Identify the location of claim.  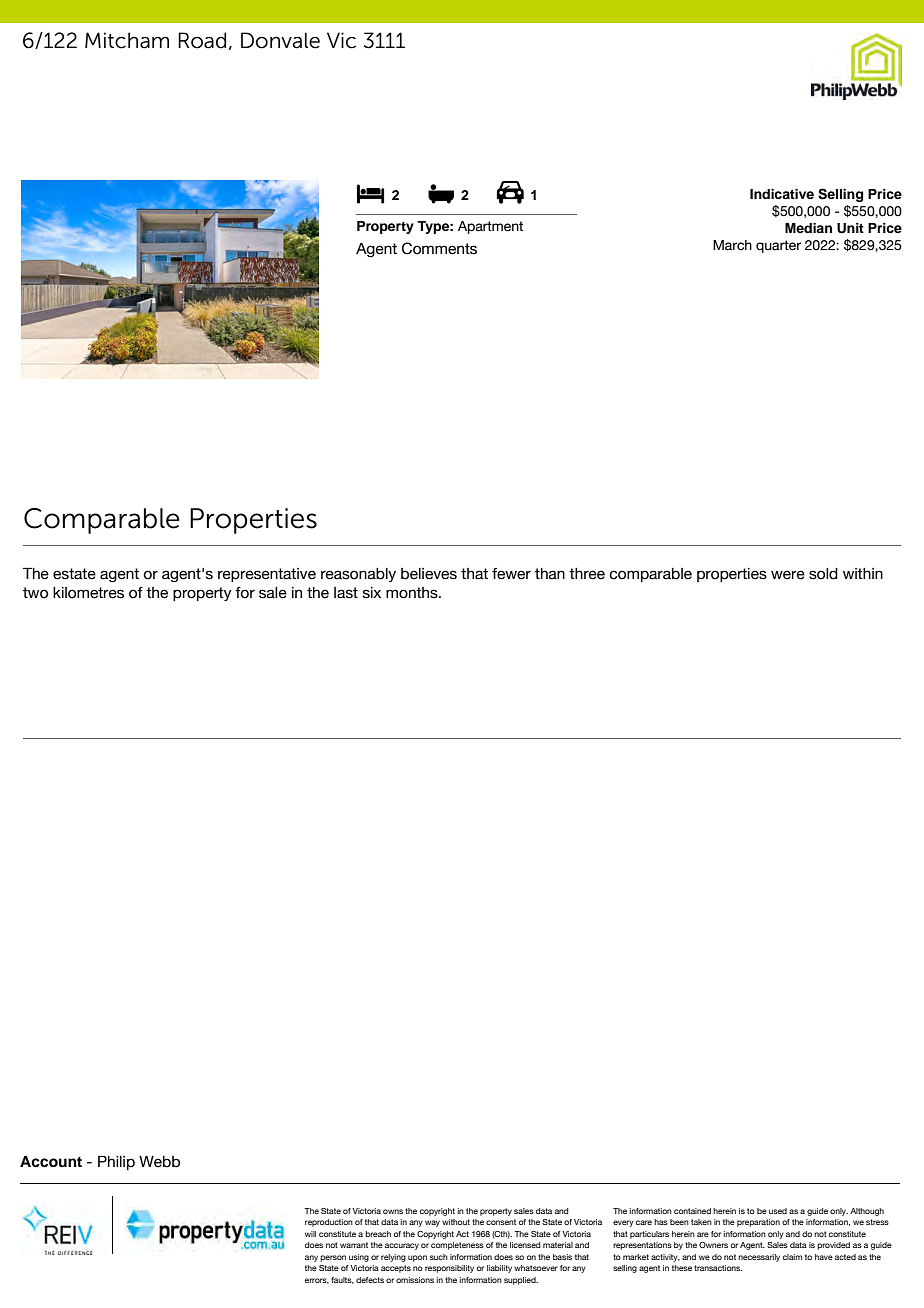
(792, 1257).
